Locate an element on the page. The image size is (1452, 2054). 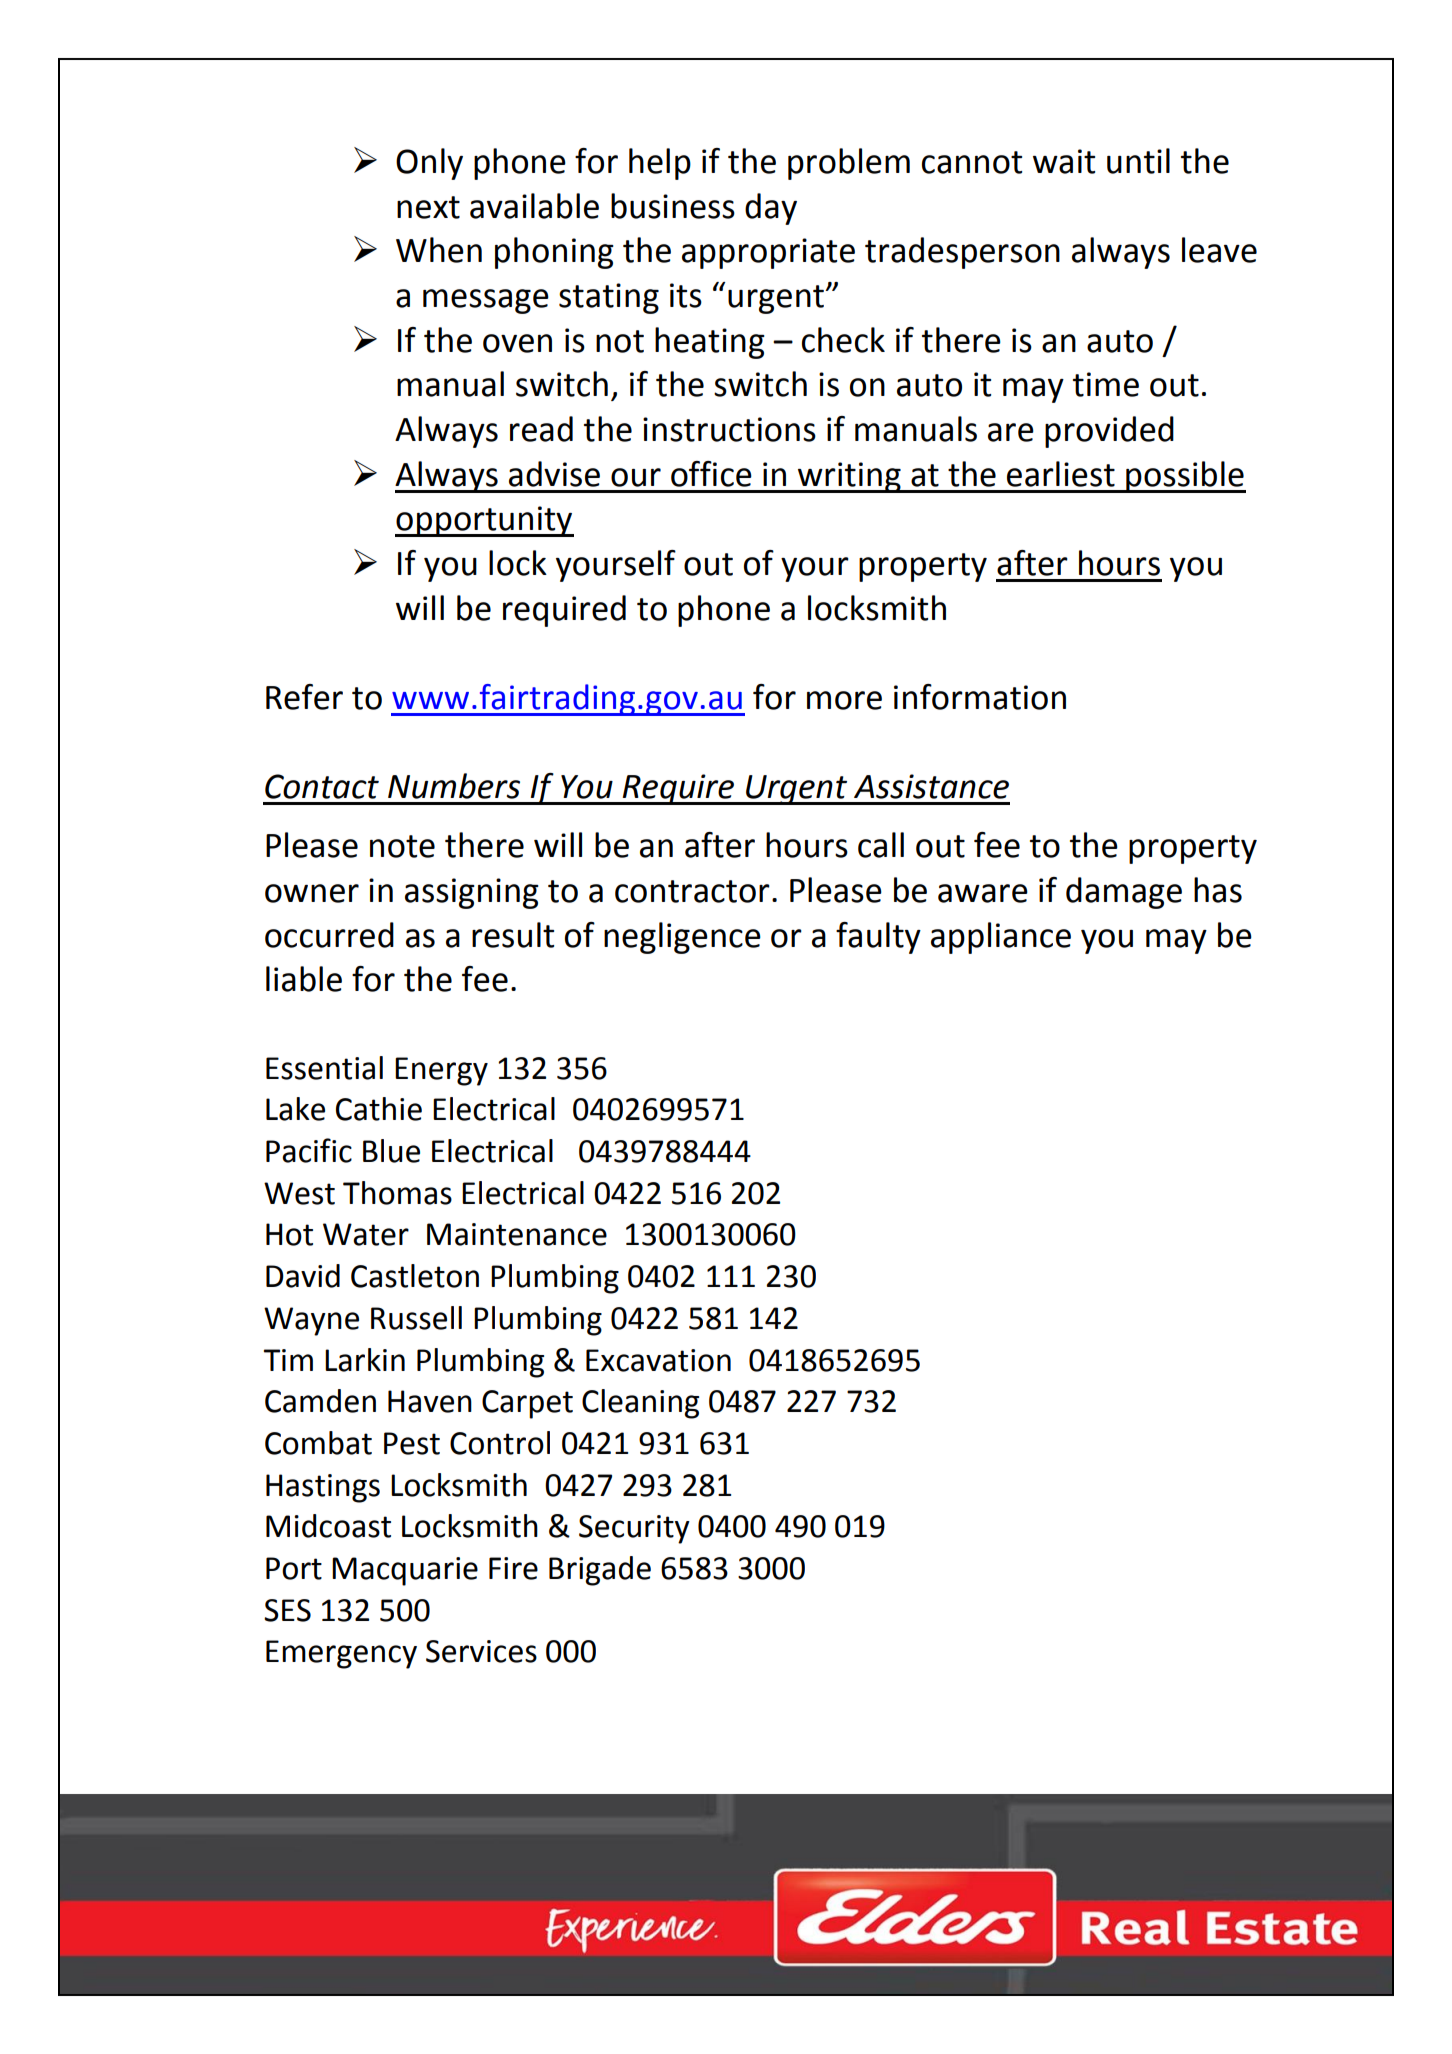
until is located at coordinates (1138, 161).
